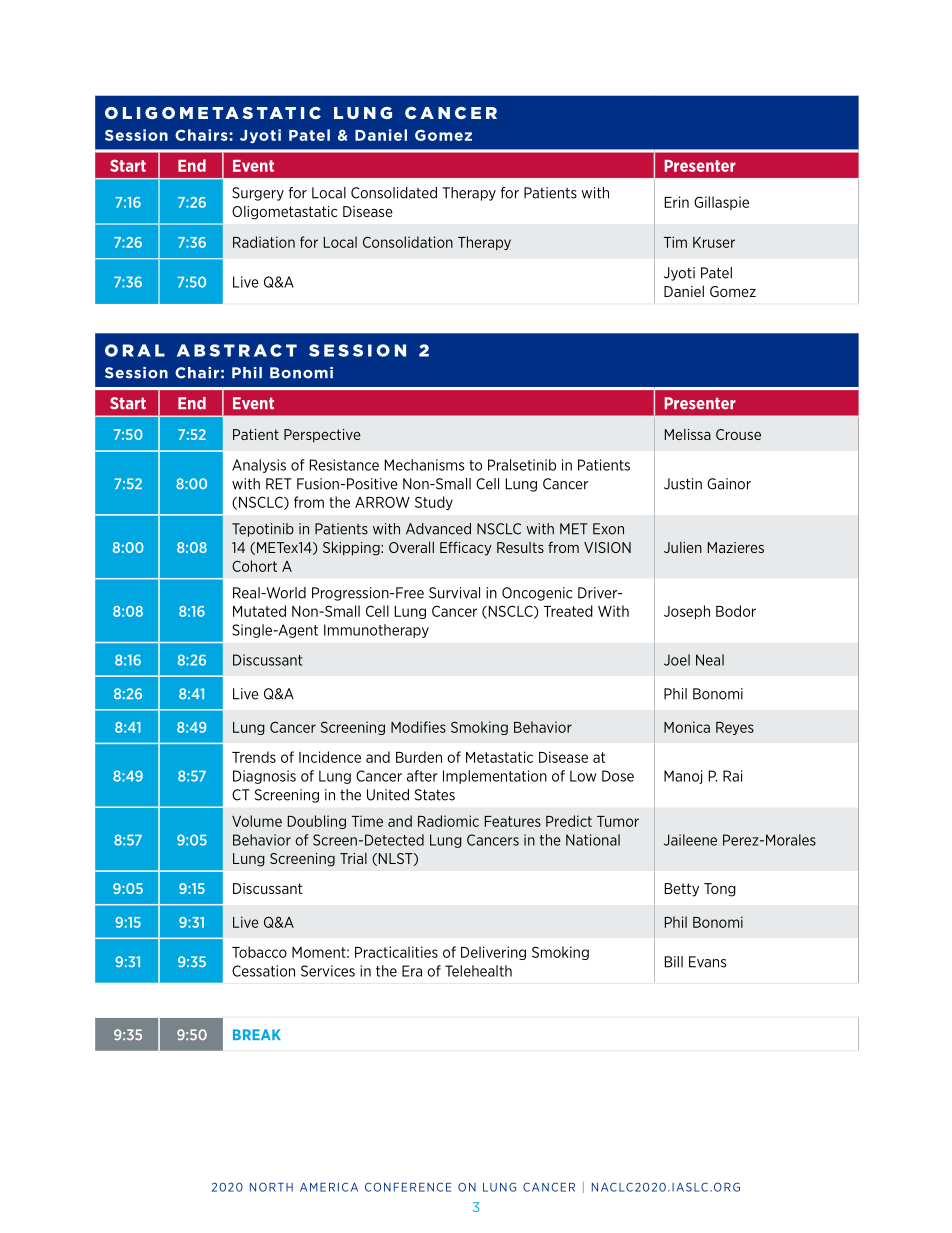  I want to click on Justin, so click(683, 484).
